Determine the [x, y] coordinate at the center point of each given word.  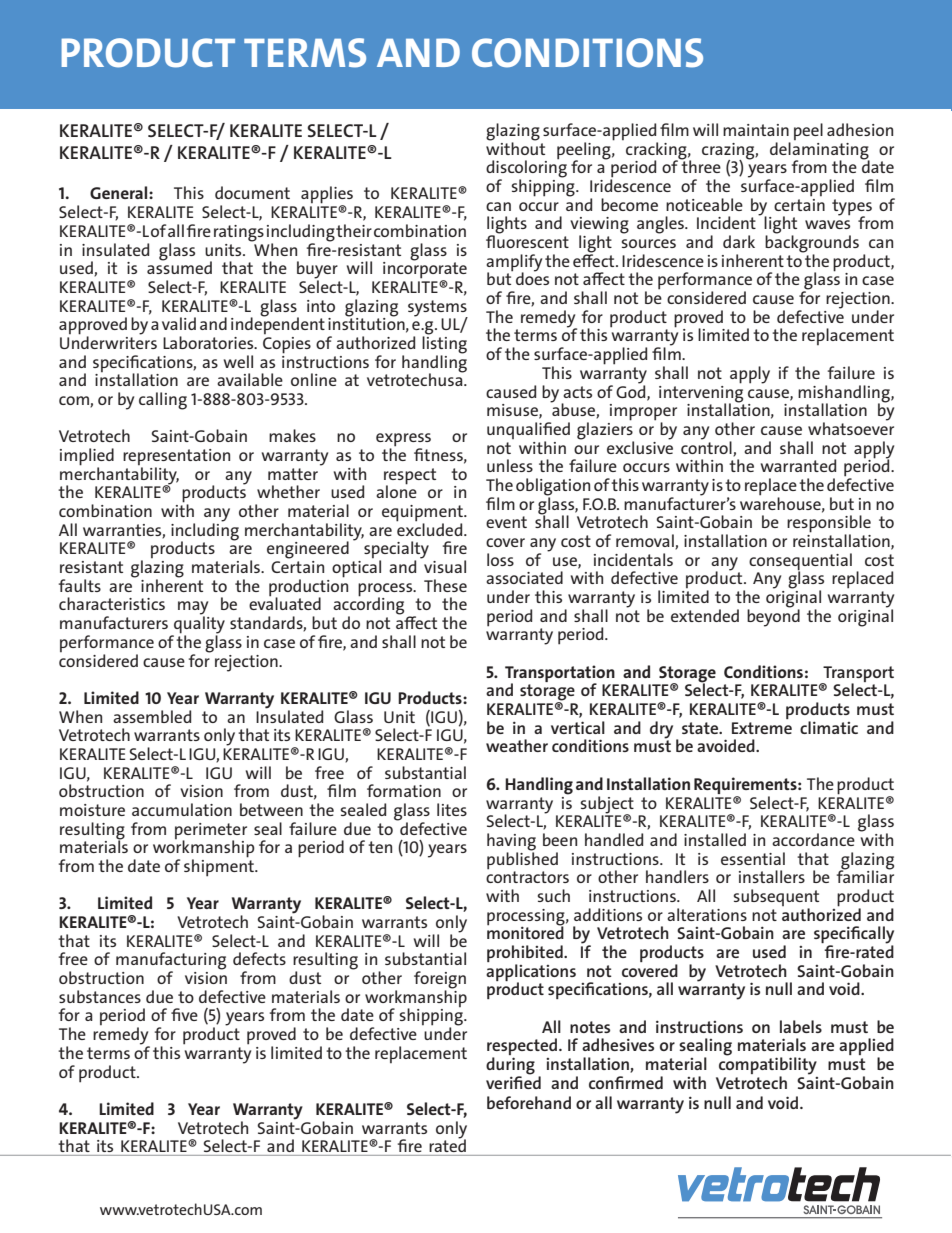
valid [179, 323]
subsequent [776, 899]
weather [517, 745]
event [506, 522]
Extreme [762, 728]
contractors [527, 876]
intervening [701, 393]
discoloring [526, 169]
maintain [756, 130]
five [184, 1014]
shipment [220, 867]
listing [444, 345]
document [252, 192]
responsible [829, 525]
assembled [152, 716]
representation [176, 458]
